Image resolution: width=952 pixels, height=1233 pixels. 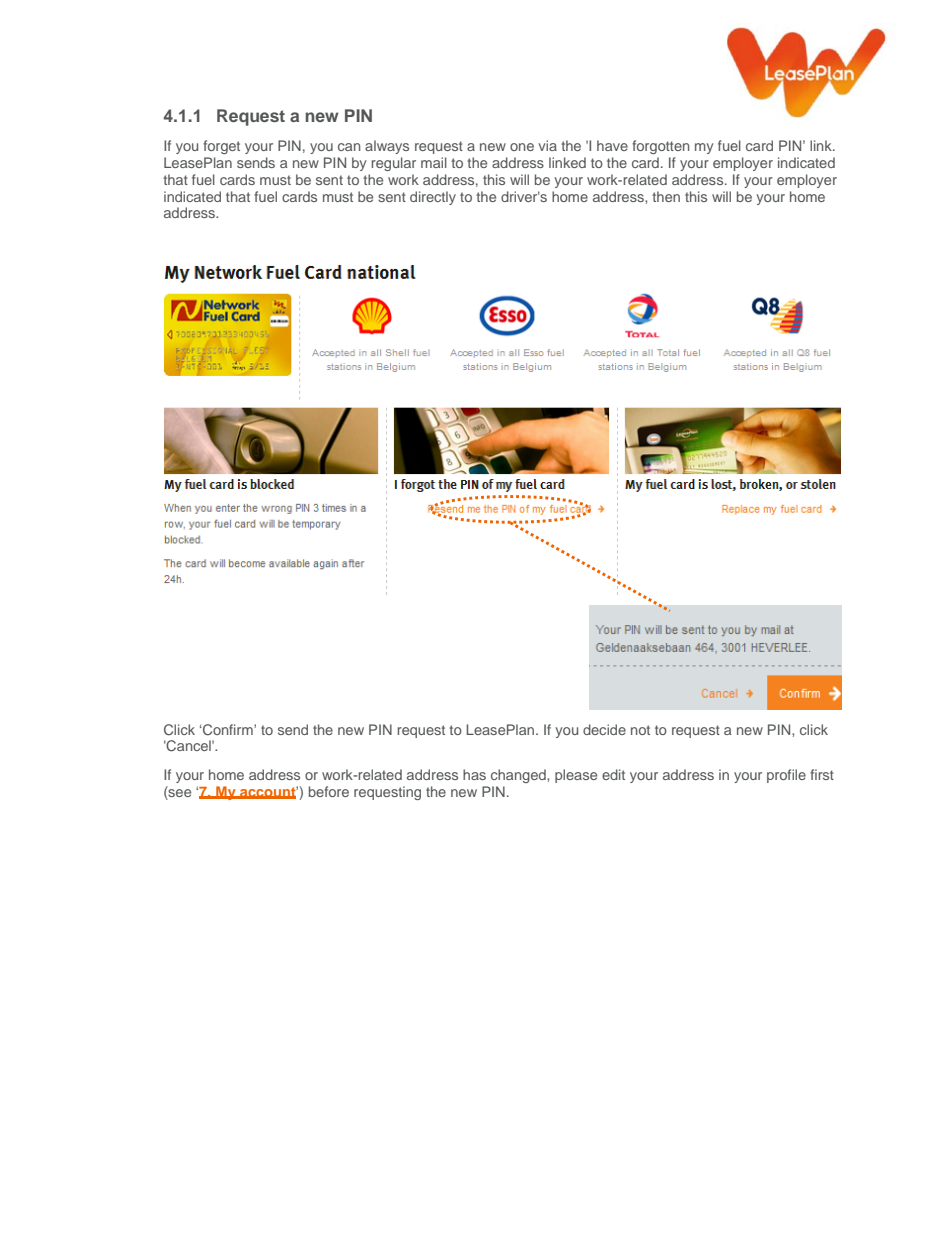 What do you see at coordinates (660, 147) in the page?
I see `forgotten` at bounding box center [660, 147].
